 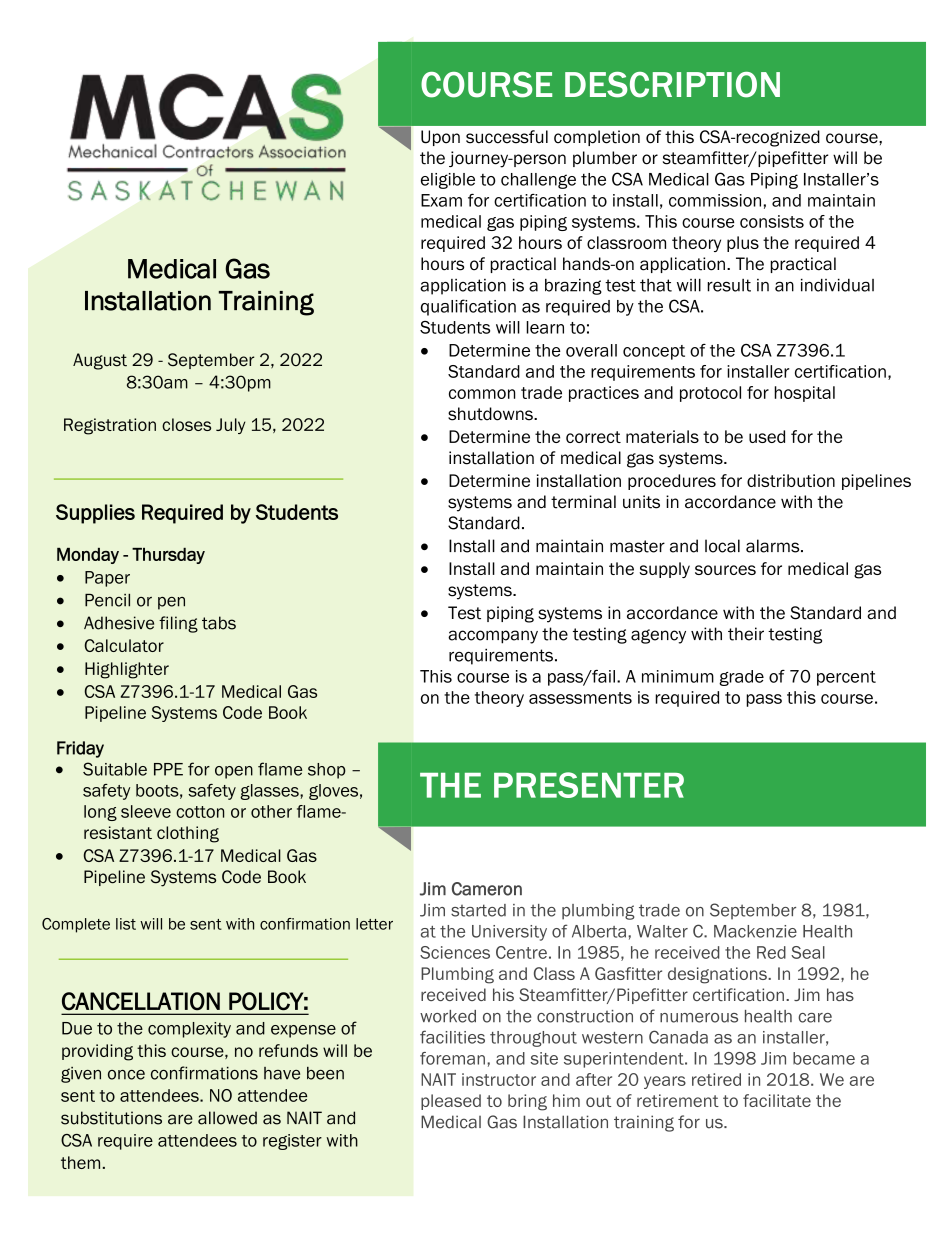 What do you see at coordinates (482, 394) in the screenshot?
I see `common` at bounding box center [482, 394].
